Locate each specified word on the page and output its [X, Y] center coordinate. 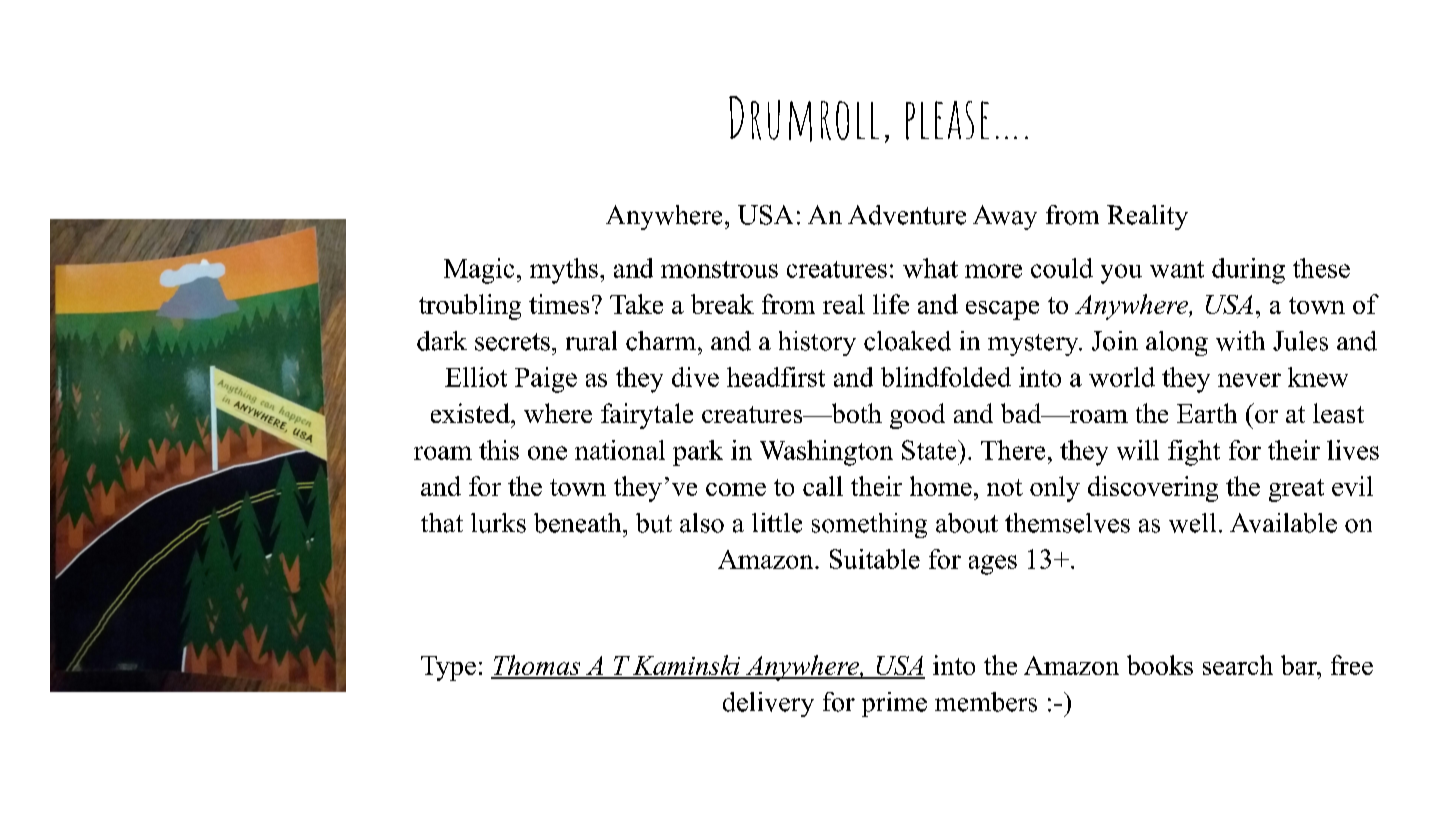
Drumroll [804, 119]
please [947, 120]
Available [1283, 523]
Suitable [875, 559]
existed [471, 413]
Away [1005, 217]
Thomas [537, 666]
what [930, 268]
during [1248, 271]
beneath [579, 523]
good [917, 416]
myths [564, 271]
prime [894, 704]
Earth [1207, 413]
